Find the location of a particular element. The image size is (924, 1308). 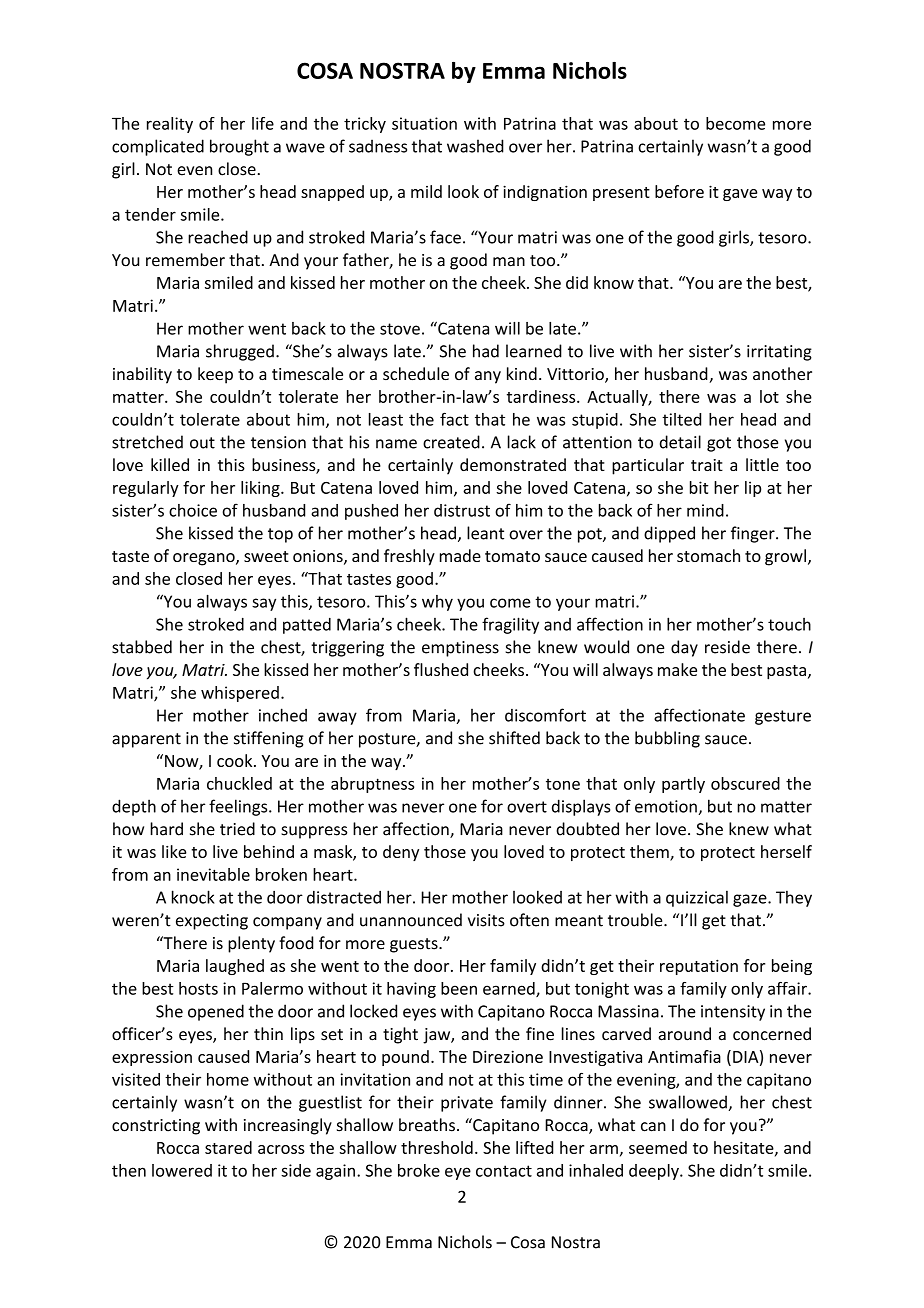

gave is located at coordinates (740, 195).
